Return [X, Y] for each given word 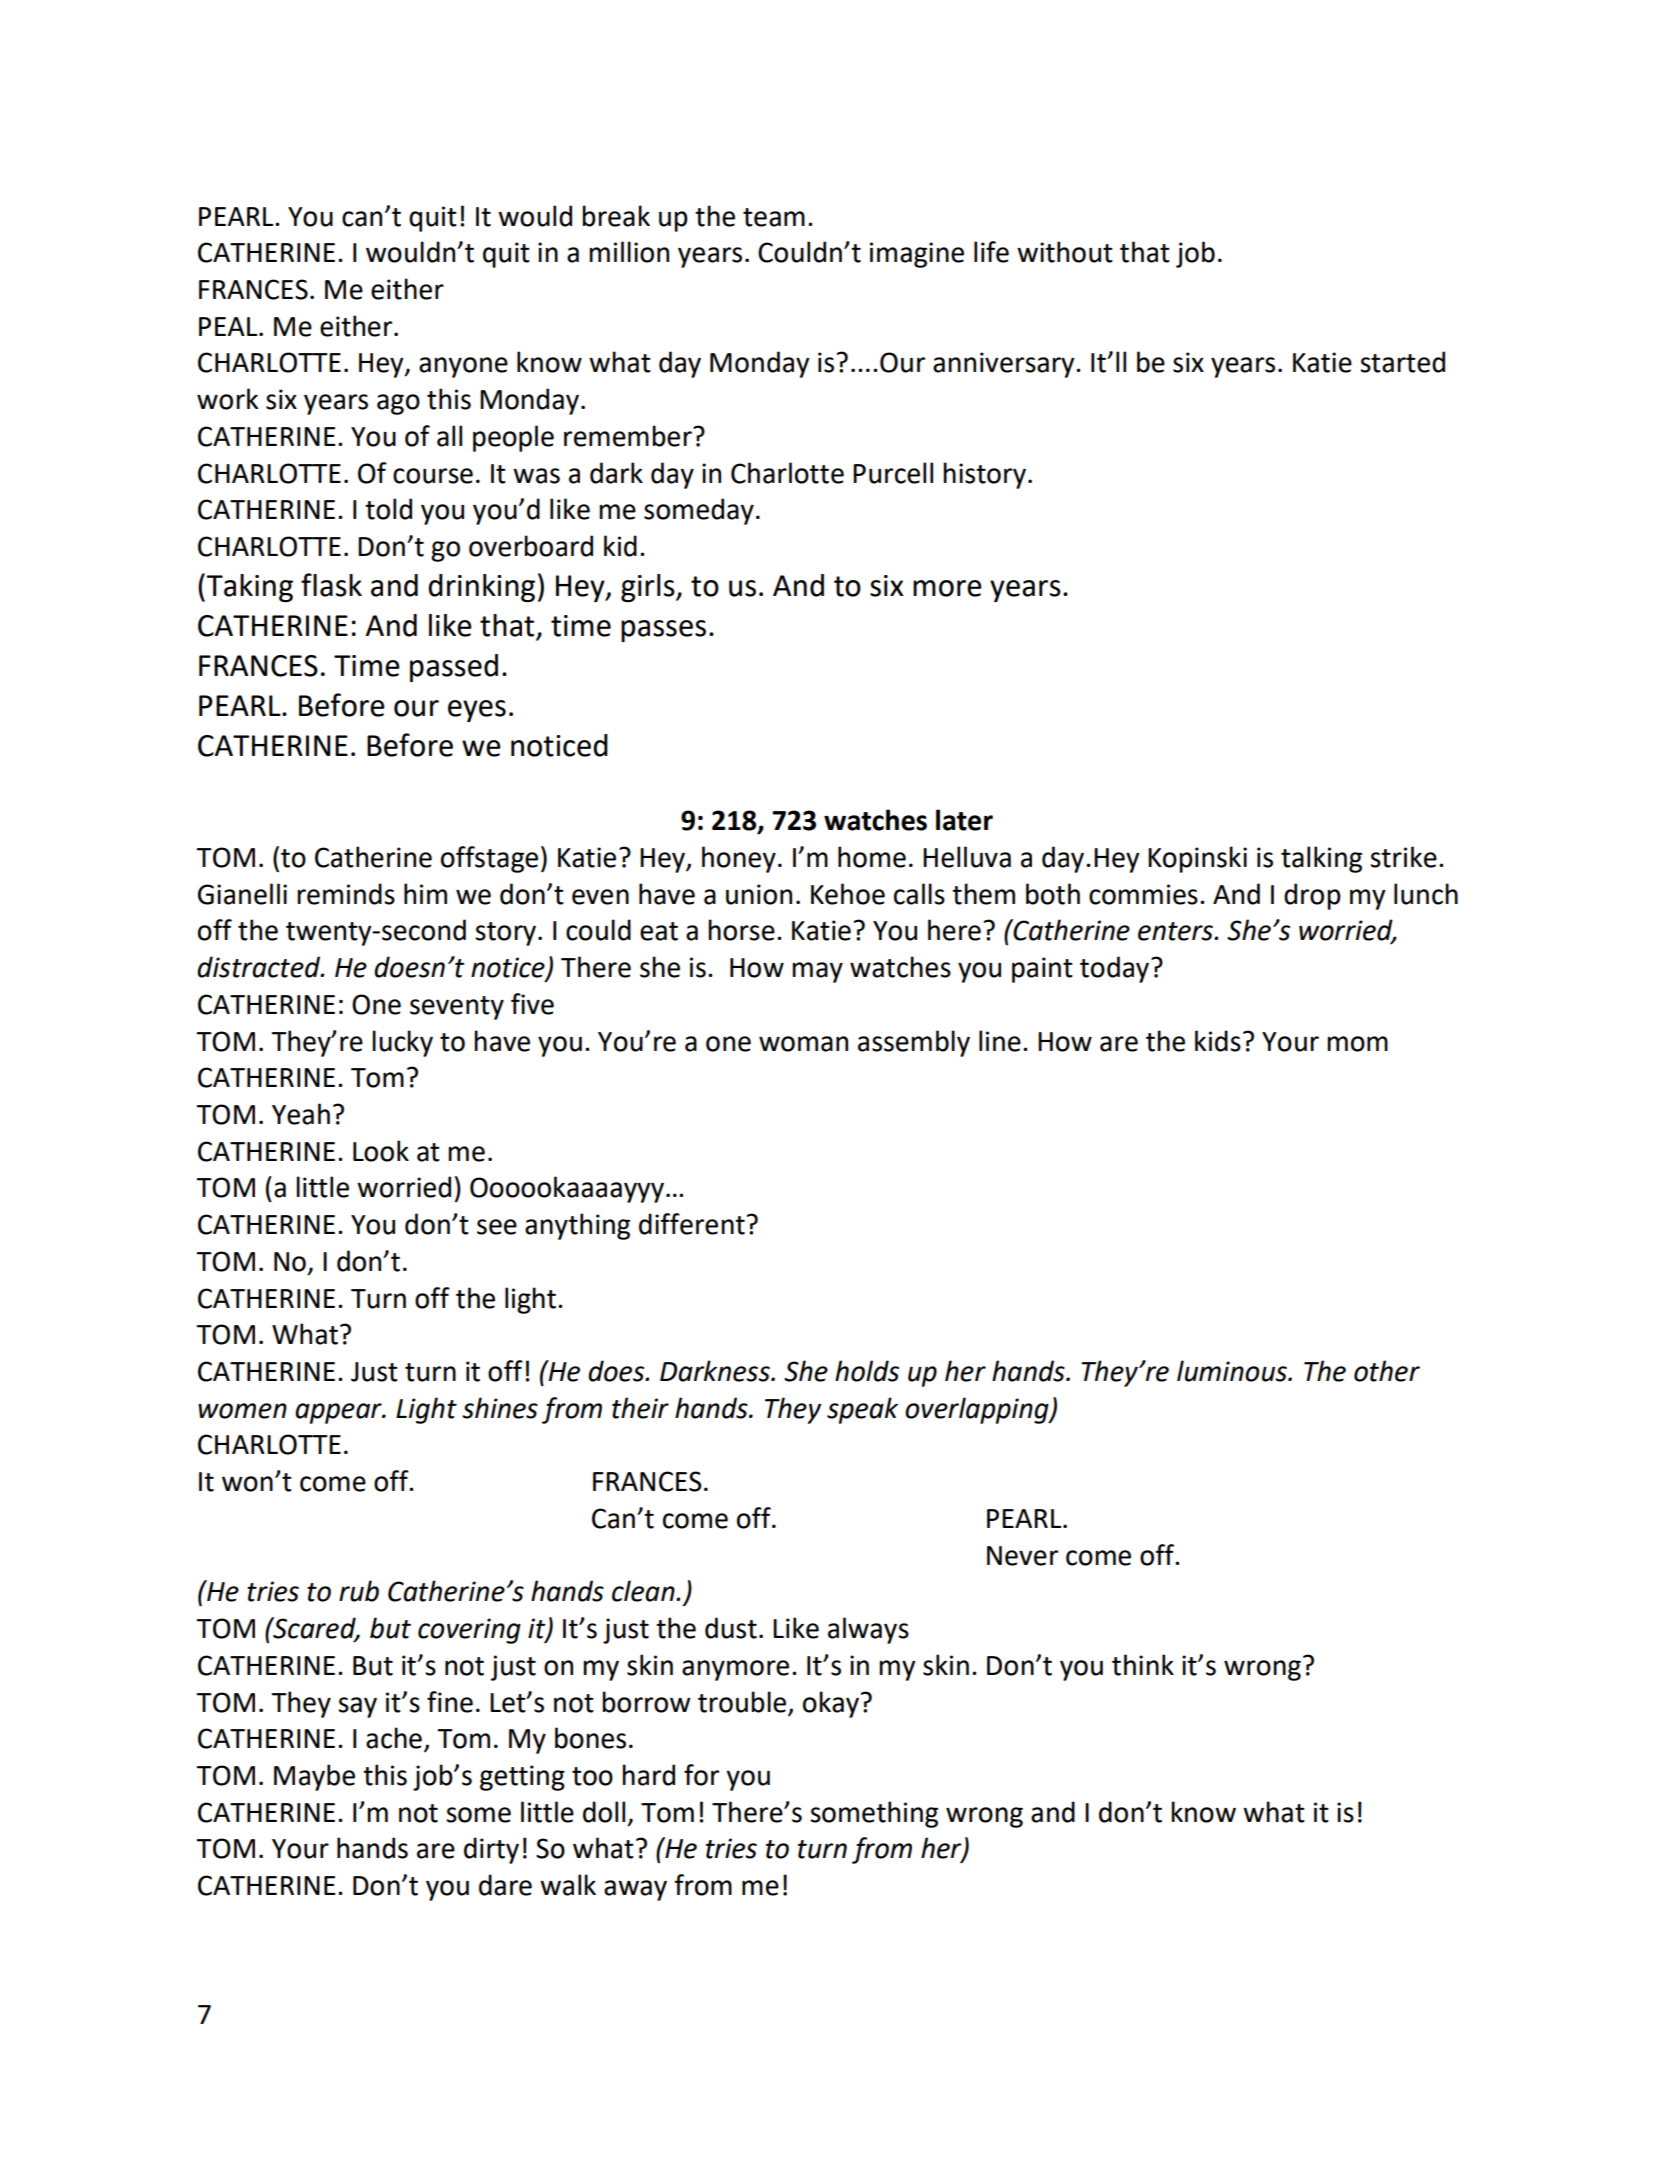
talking [1321, 859]
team [774, 217]
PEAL [229, 326]
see [497, 1227]
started [1402, 362]
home [872, 857]
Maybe [314, 1777]
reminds [346, 894]
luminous [1233, 1371]
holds [867, 1371]
